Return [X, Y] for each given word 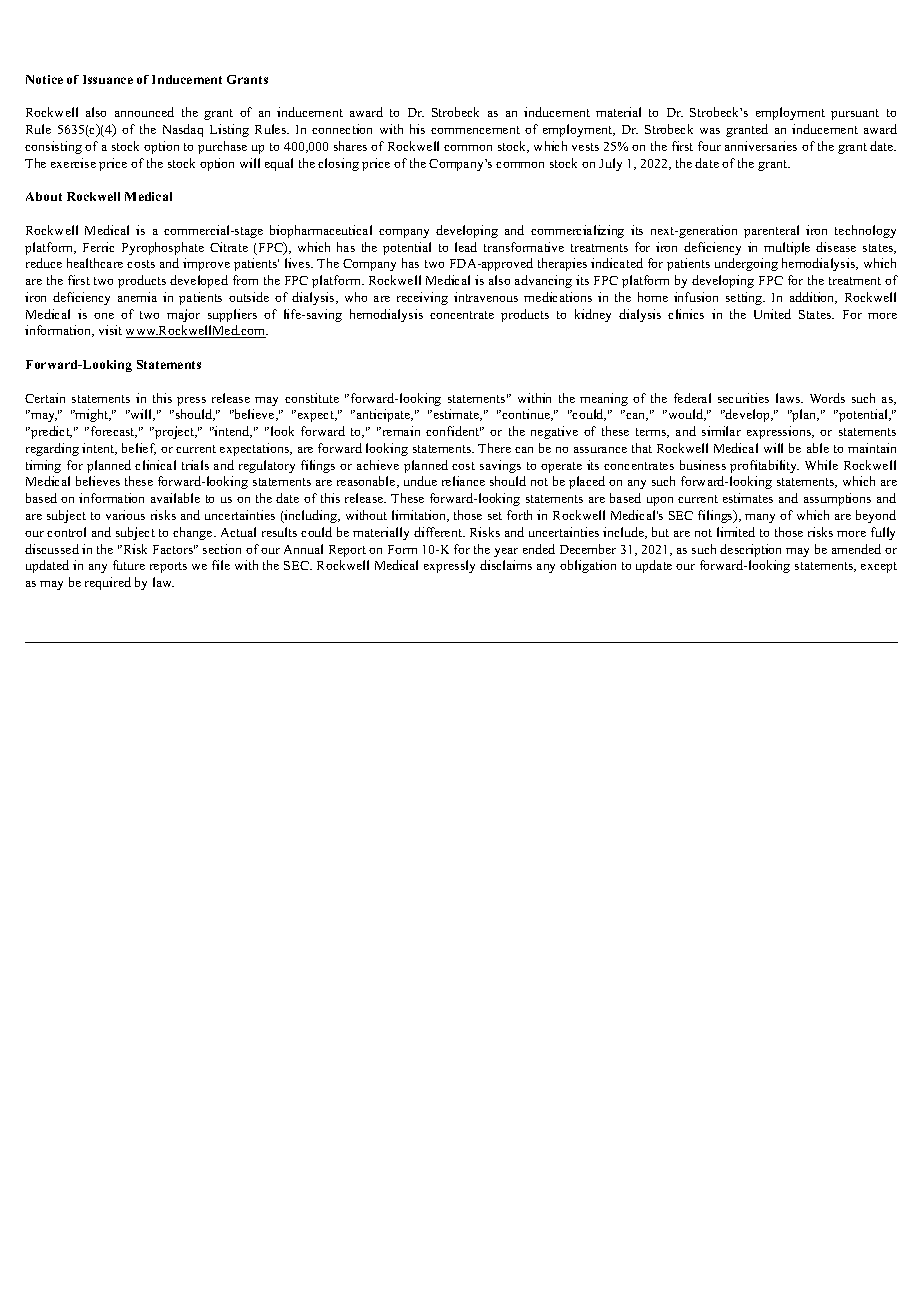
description [750, 550]
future [129, 565]
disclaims [506, 565]
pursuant [855, 114]
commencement [475, 130]
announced [144, 112]
